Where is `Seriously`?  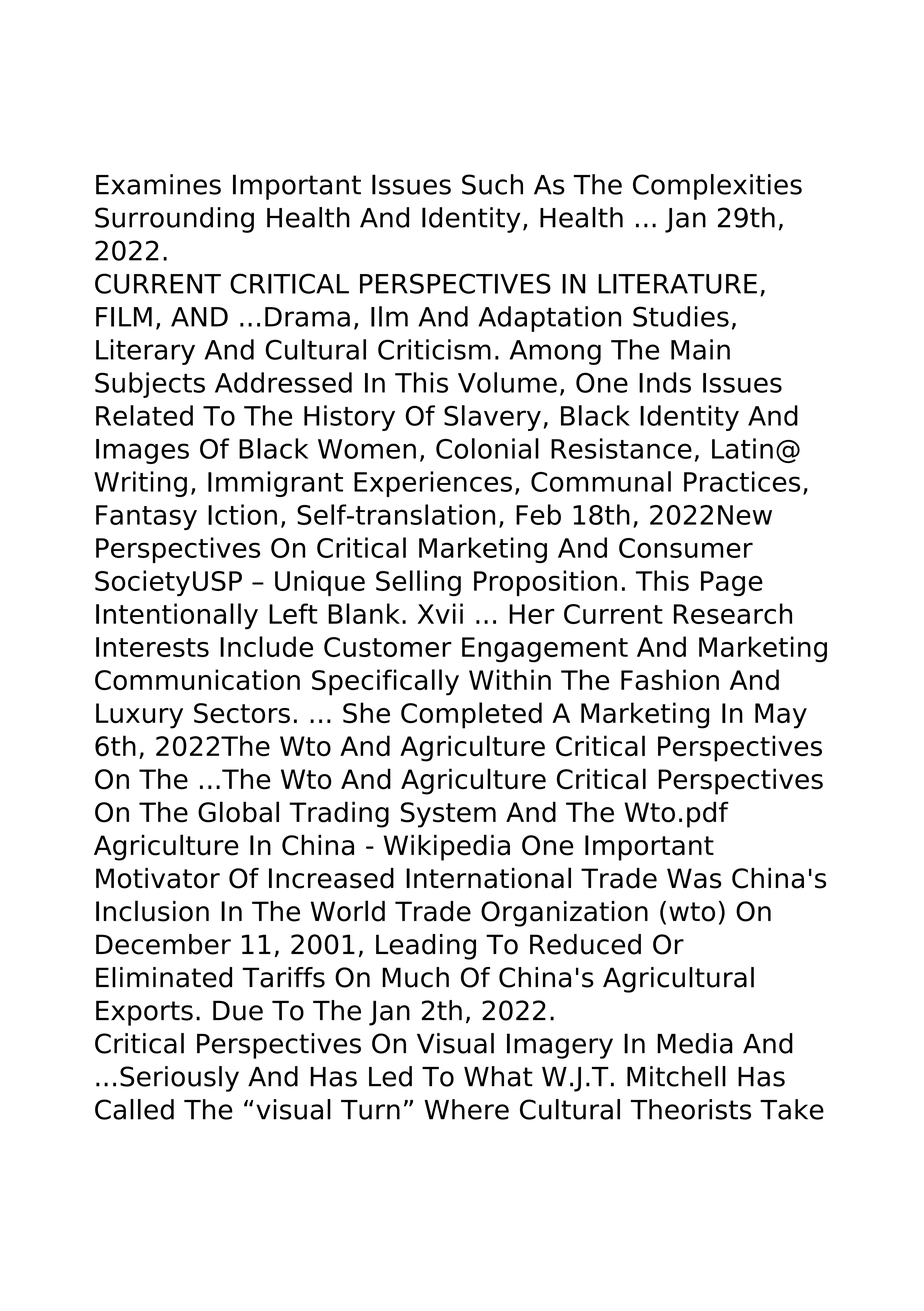 Seriously is located at coordinates (179, 1079).
